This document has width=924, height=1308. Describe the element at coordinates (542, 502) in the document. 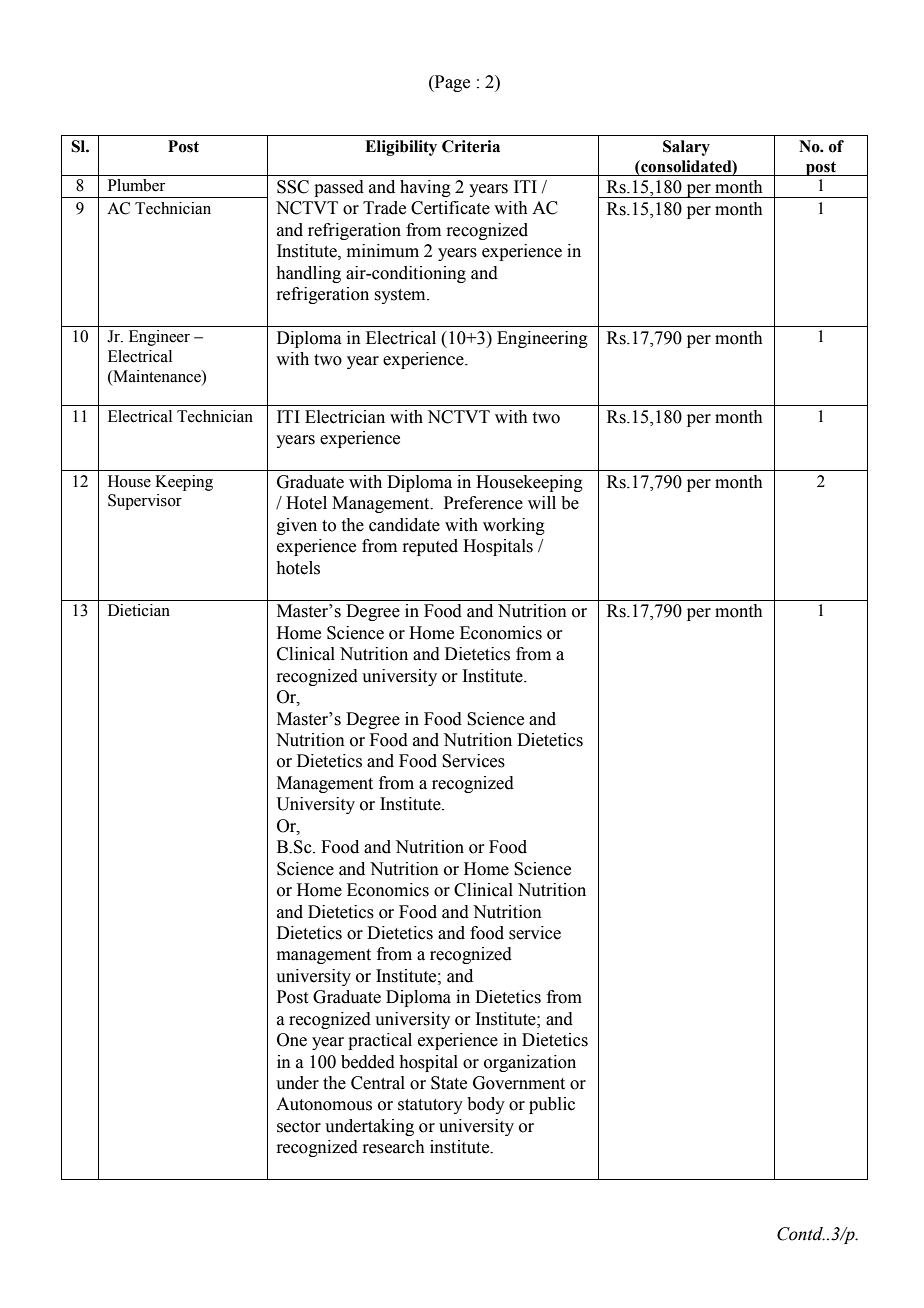

I see `will` at that location.
